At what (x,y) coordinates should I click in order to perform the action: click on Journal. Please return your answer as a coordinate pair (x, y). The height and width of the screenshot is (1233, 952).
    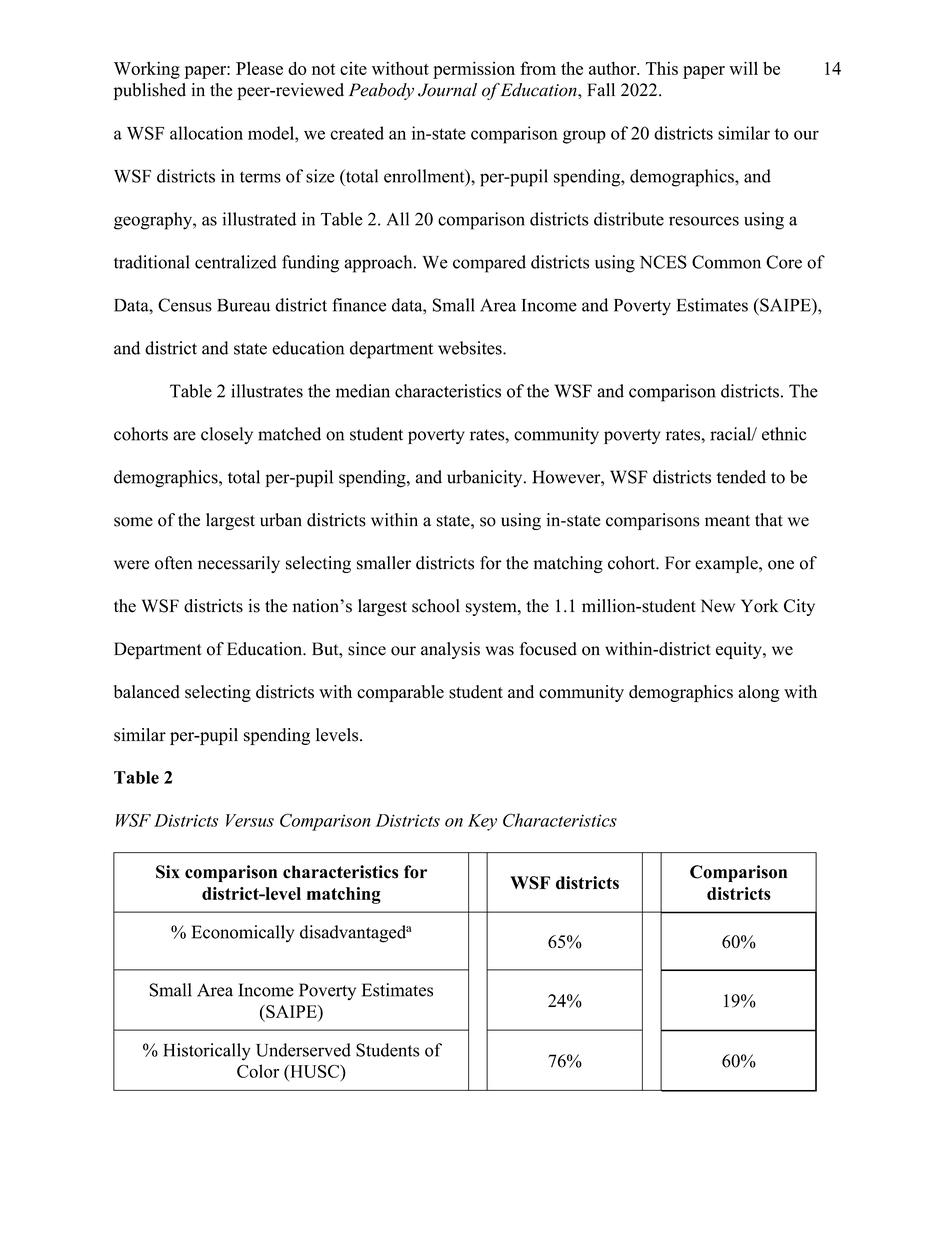
    Looking at the image, I should click on (447, 90).
